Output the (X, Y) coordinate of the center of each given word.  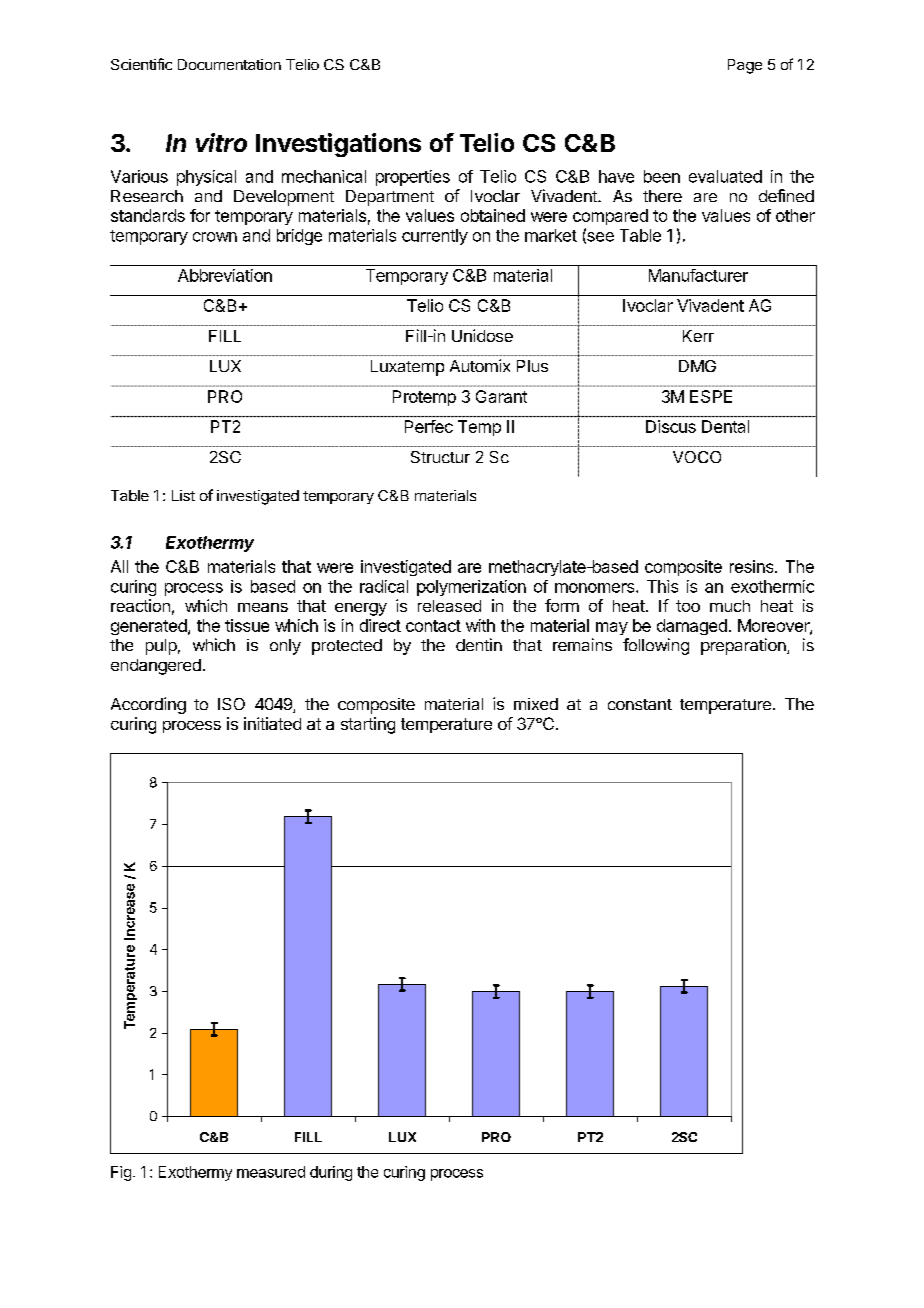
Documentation (229, 64)
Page (745, 66)
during (331, 1173)
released (449, 606)
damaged (692, 627)
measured (271, 1172)
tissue (247, 625)
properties (413, 178)
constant (640, 704)
